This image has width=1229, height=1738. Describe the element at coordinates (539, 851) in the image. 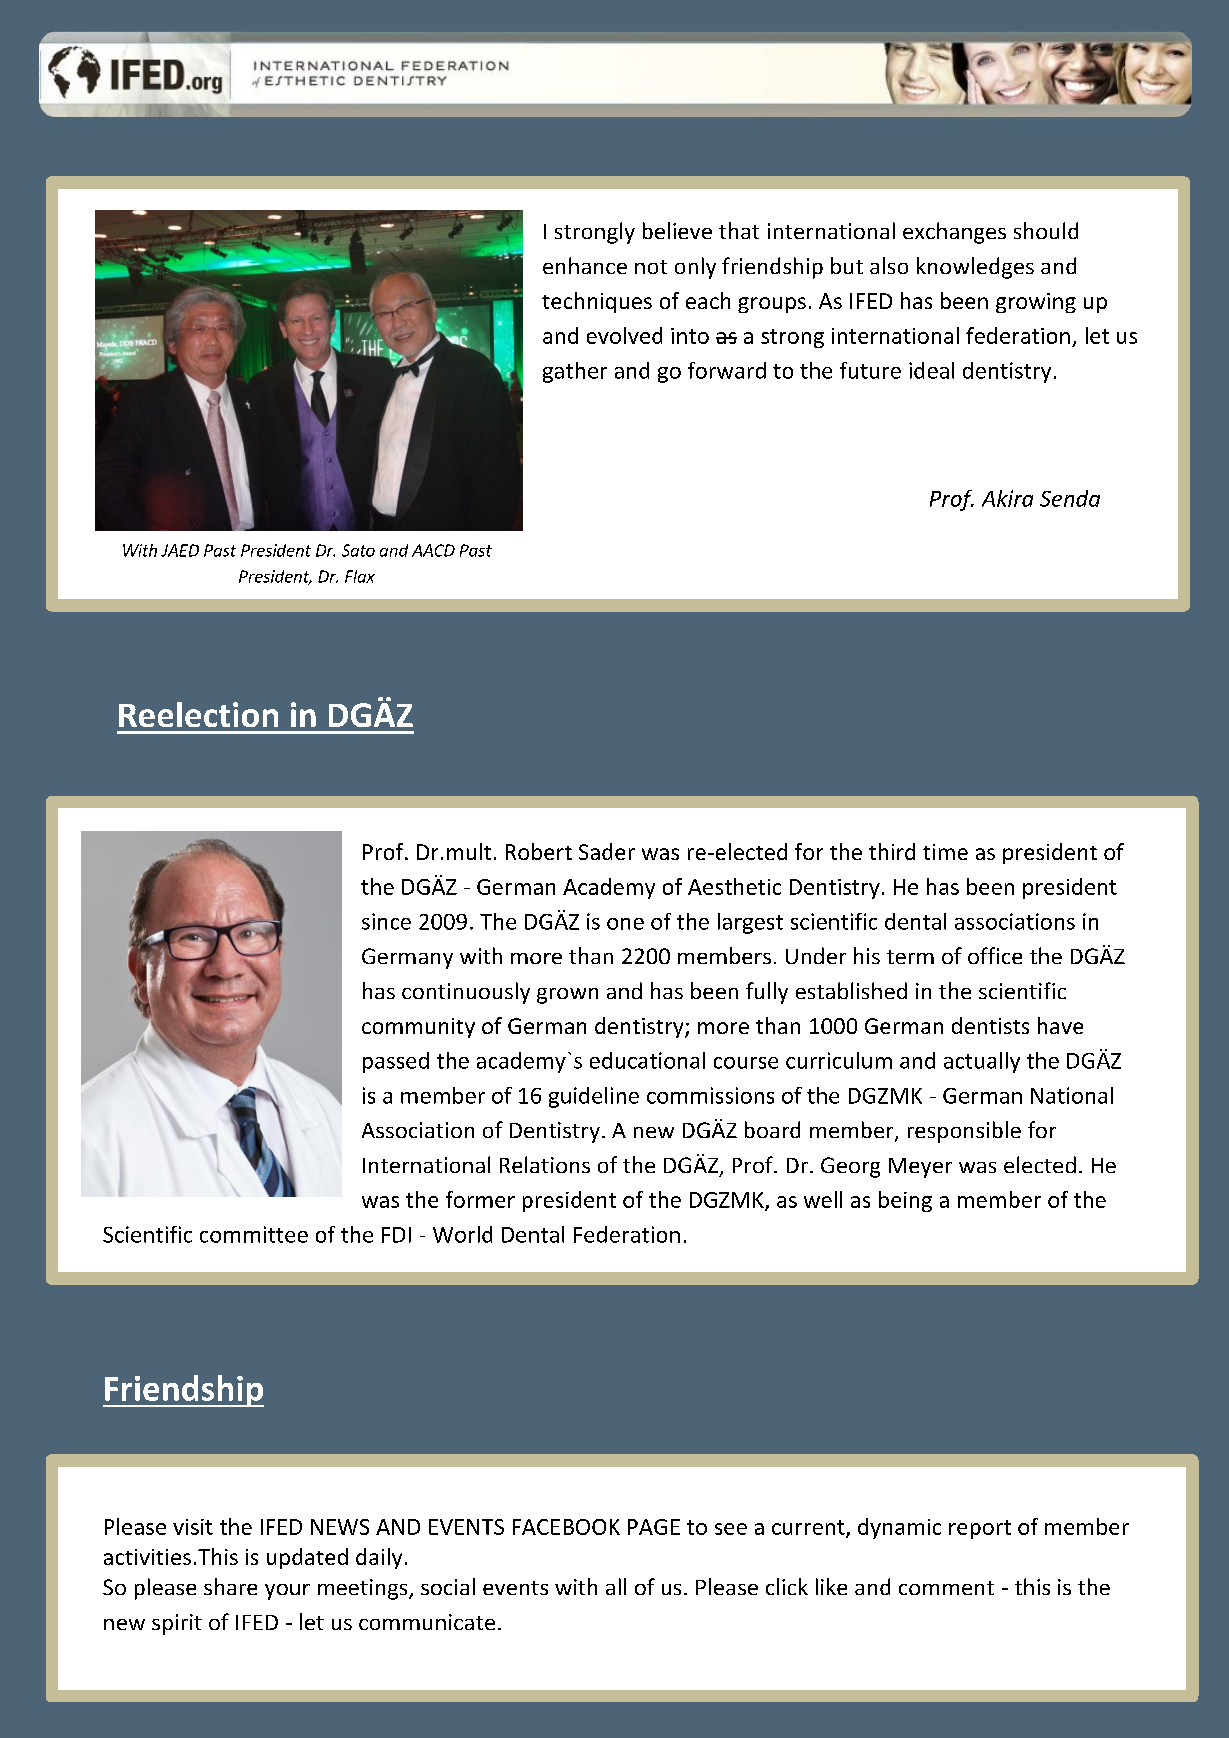

I see `Robert` at that location.
